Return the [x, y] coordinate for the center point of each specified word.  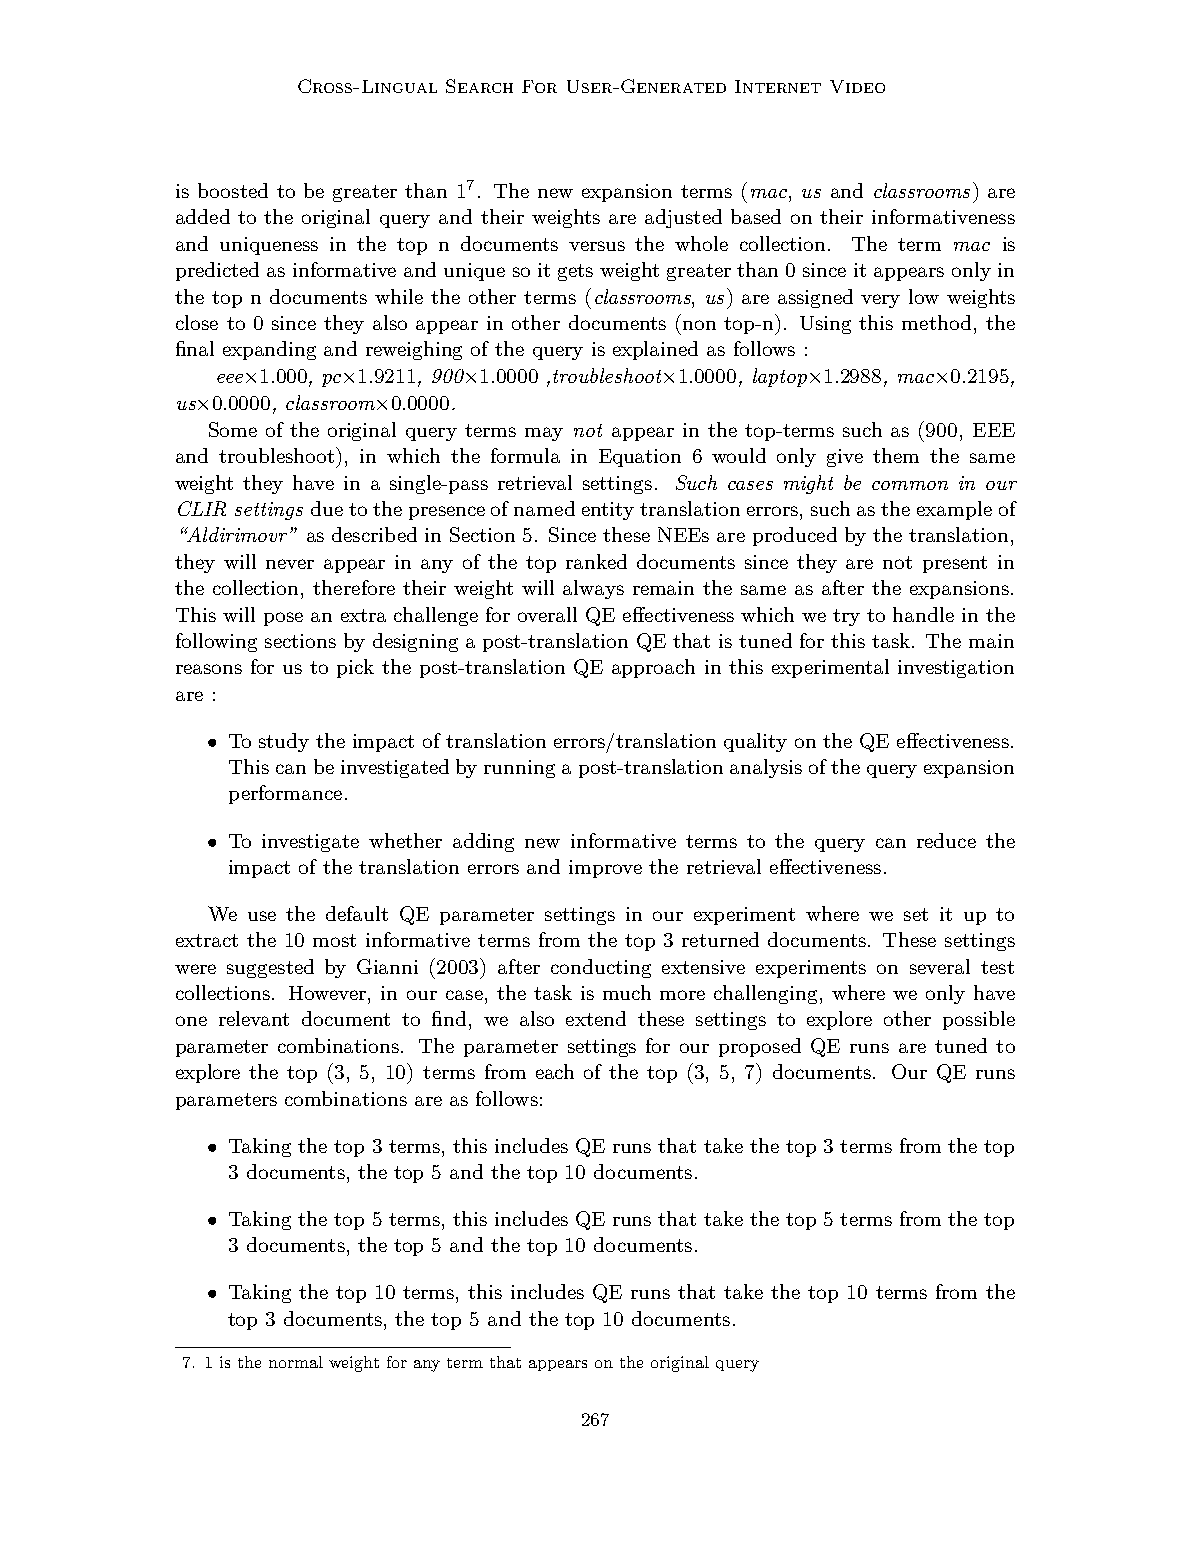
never [290, 564]
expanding [269, 350]
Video [857, 86]
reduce [946, 840]
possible [979, 1020]
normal [296, 1362]
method [936, 322]
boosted [233, 190]
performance [285, 794]
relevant [254, 1018]
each [555, 1071]
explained [655, 350]
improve [605, 869]
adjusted [683, 218]
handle [923, 614]
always [593, 589]
